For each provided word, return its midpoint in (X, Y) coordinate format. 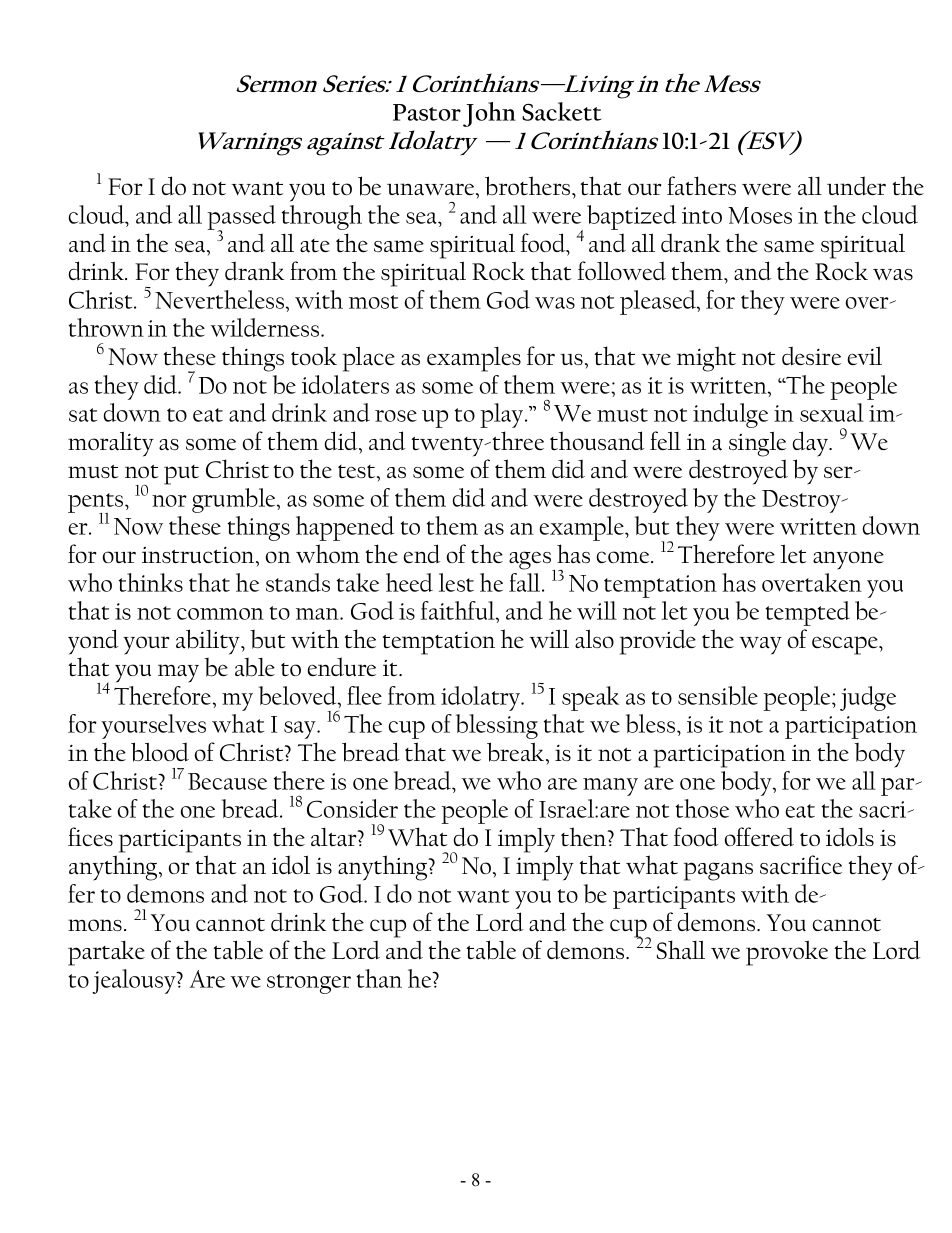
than (379, 978)
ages (531, 561)
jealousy (135, 981)
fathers (701, 186)
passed (241, 218)
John (489, 114)
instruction (199, 555)
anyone (848, 560)
